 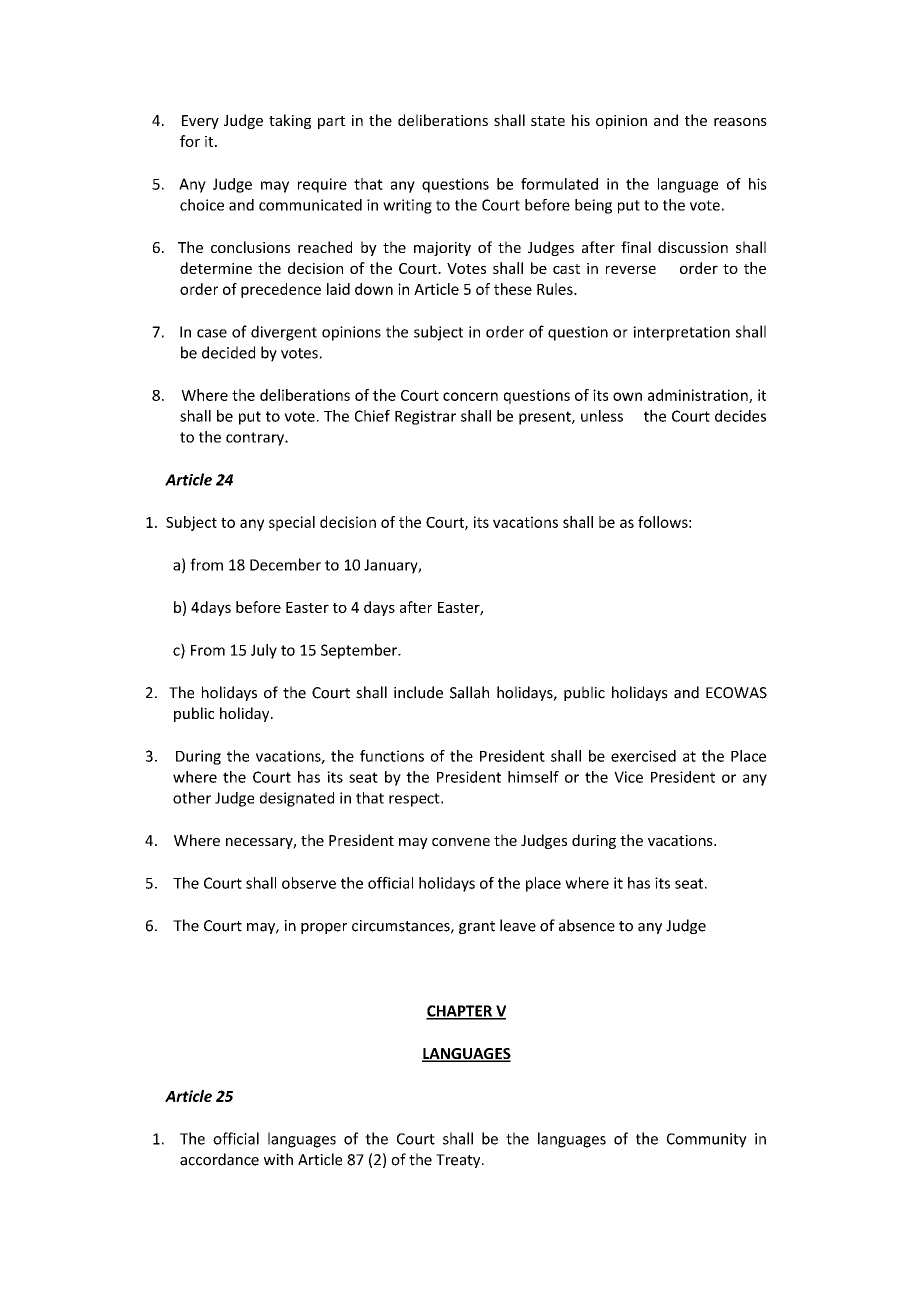 What do you see at coordinates (587, 925) in the page?
I see `absence` at bounding box center [587, 925].
